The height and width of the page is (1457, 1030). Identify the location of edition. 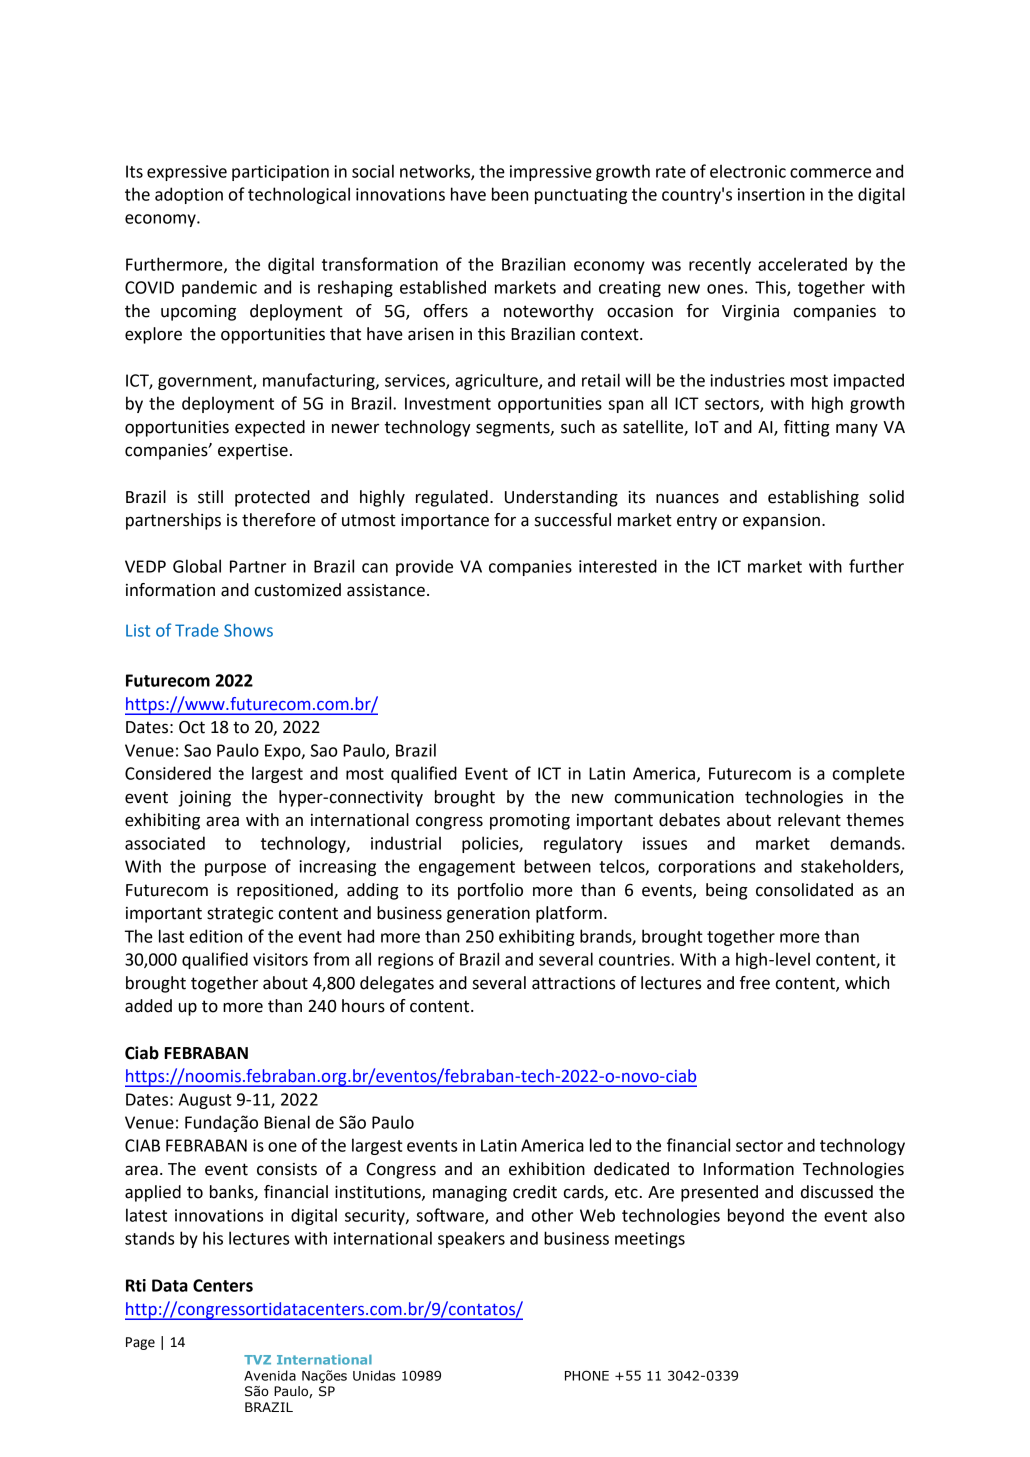
(216, 936).
